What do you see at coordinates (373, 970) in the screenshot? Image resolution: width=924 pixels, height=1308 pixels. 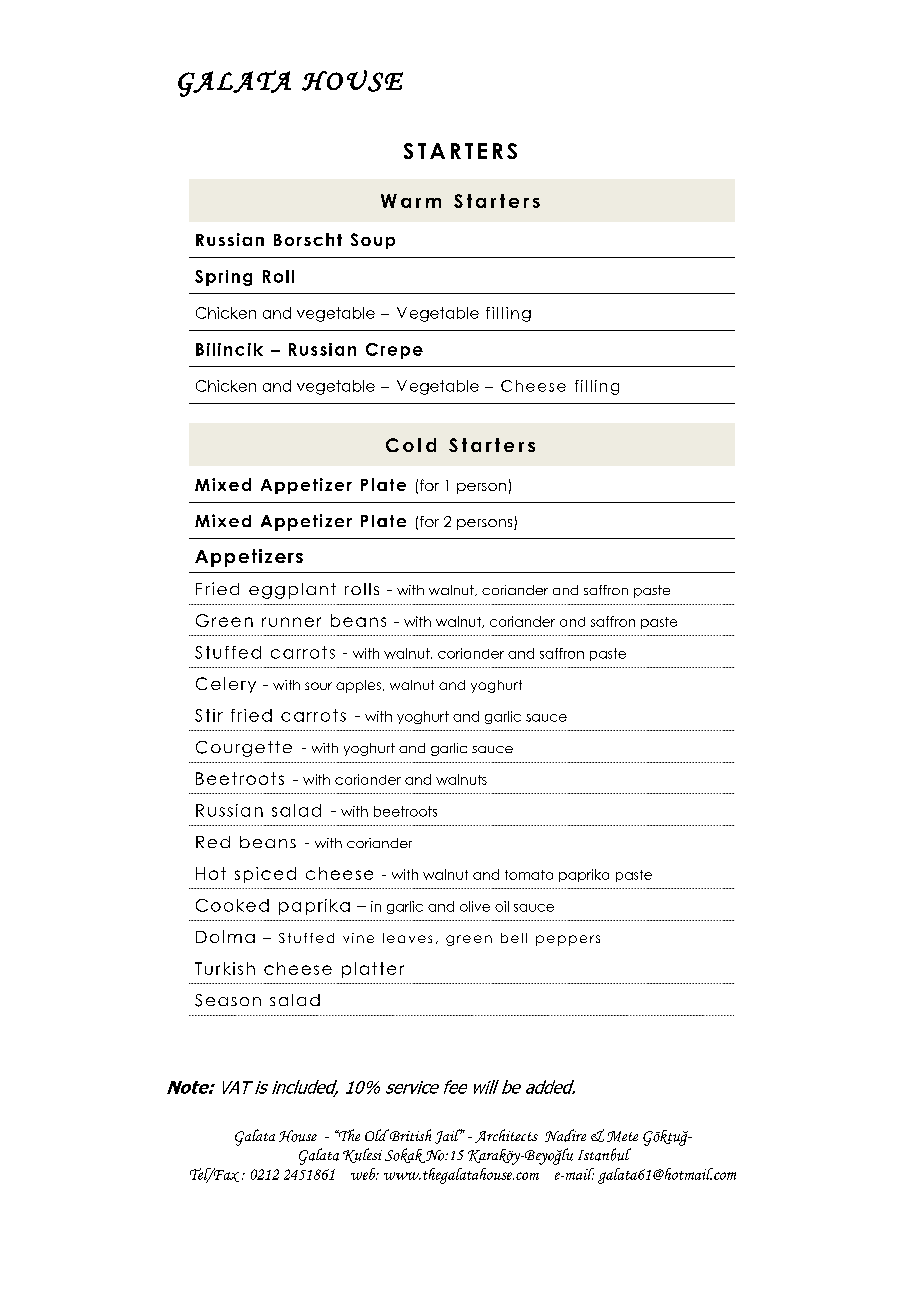 I see `platter` at bounding box center [373, 970].
